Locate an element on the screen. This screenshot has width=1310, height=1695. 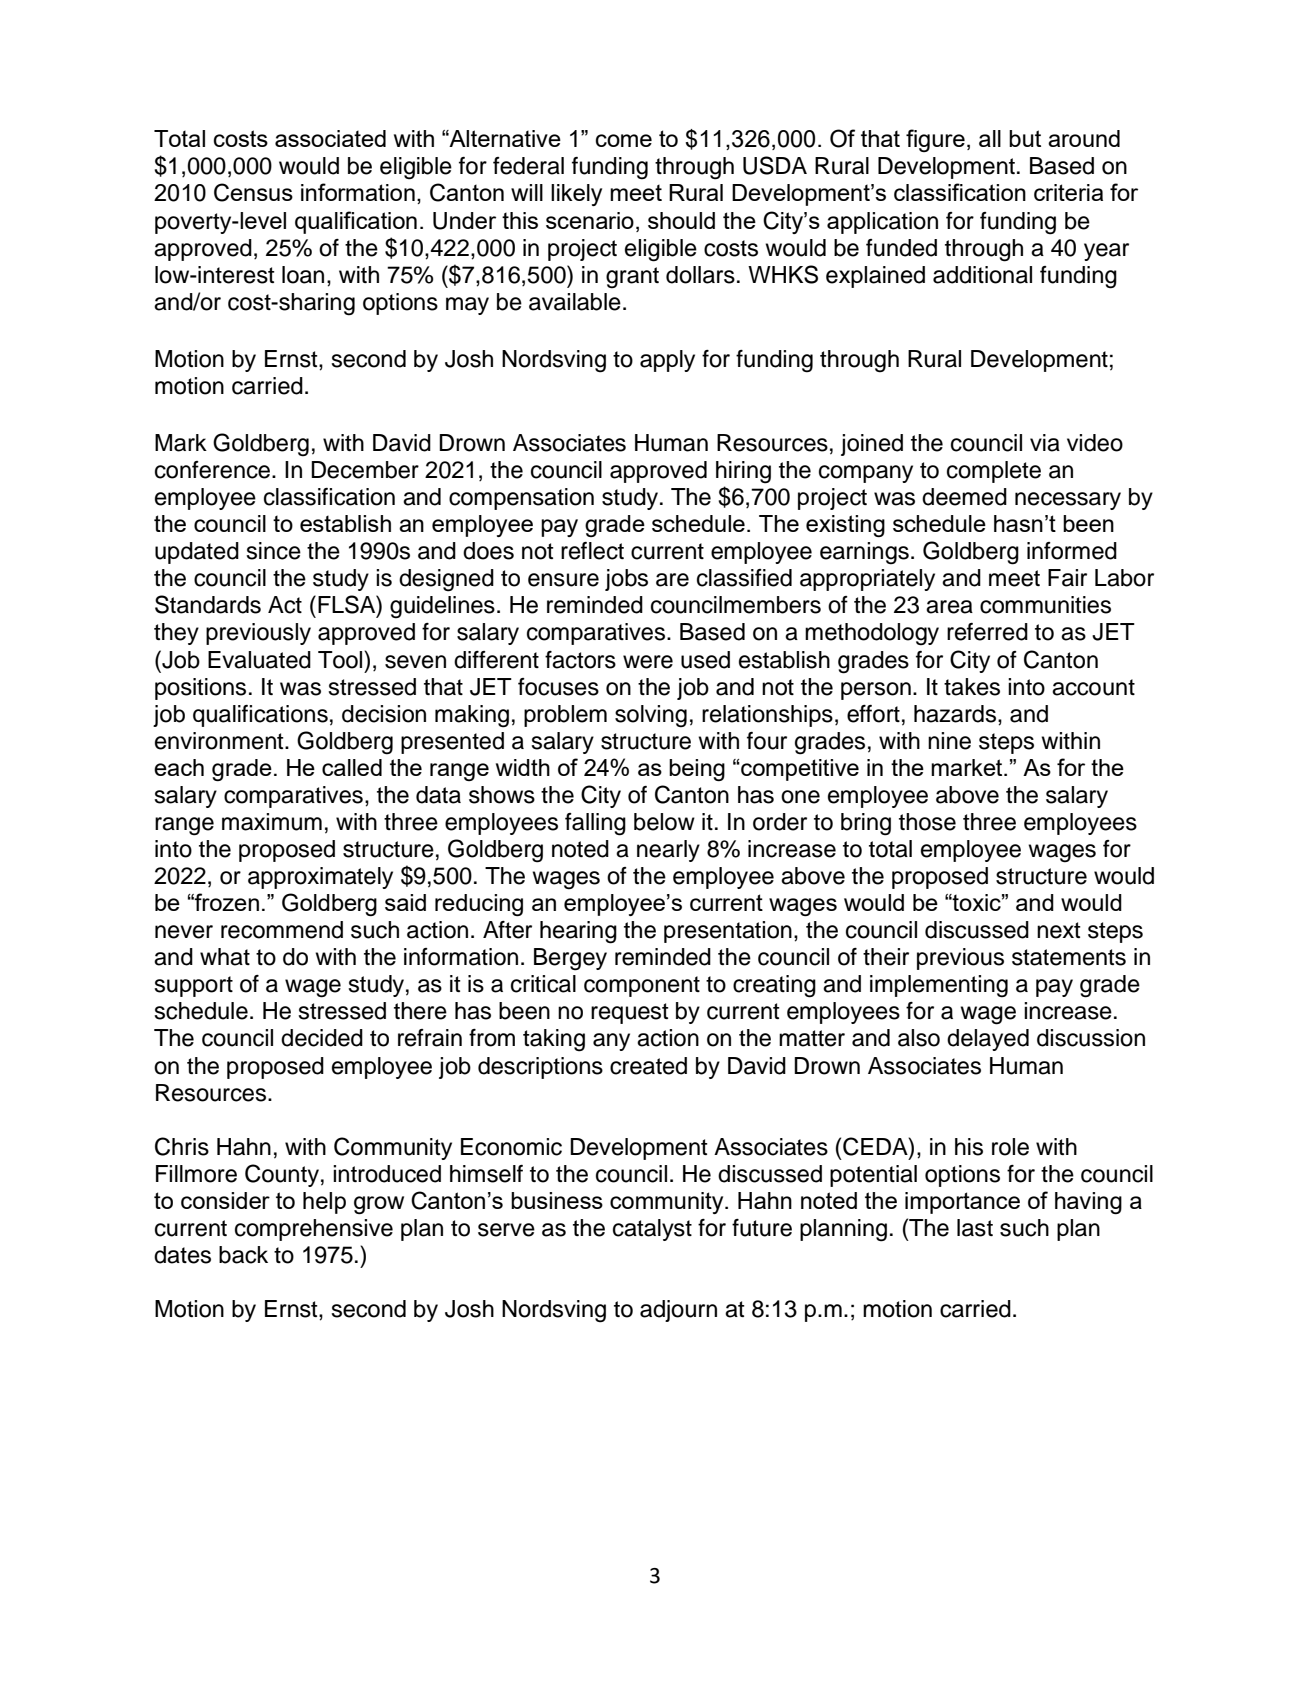
catalyst is located at coordinates (652, 1230).
